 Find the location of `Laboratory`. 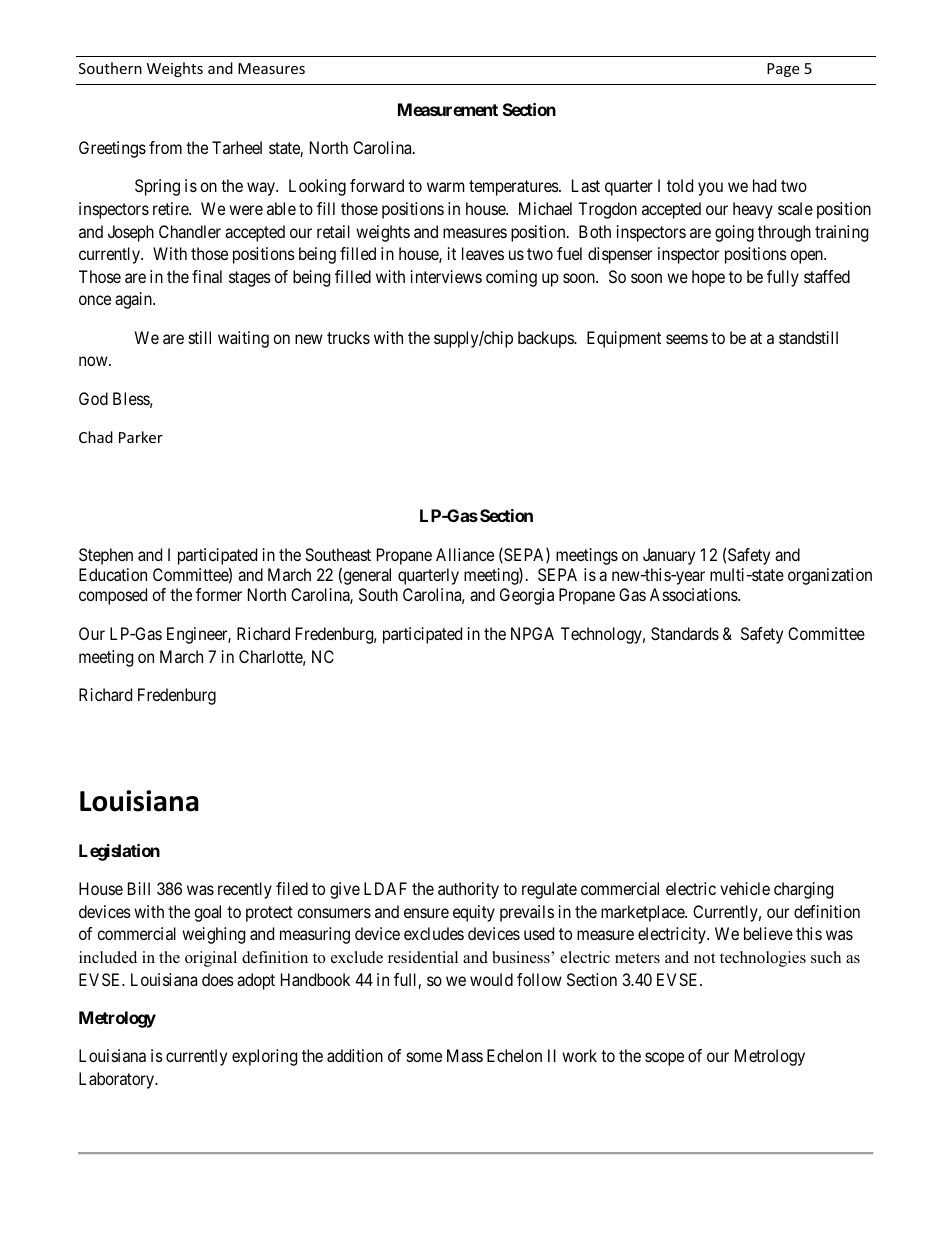

Laboratory is located at coordinates (118, 1080).
